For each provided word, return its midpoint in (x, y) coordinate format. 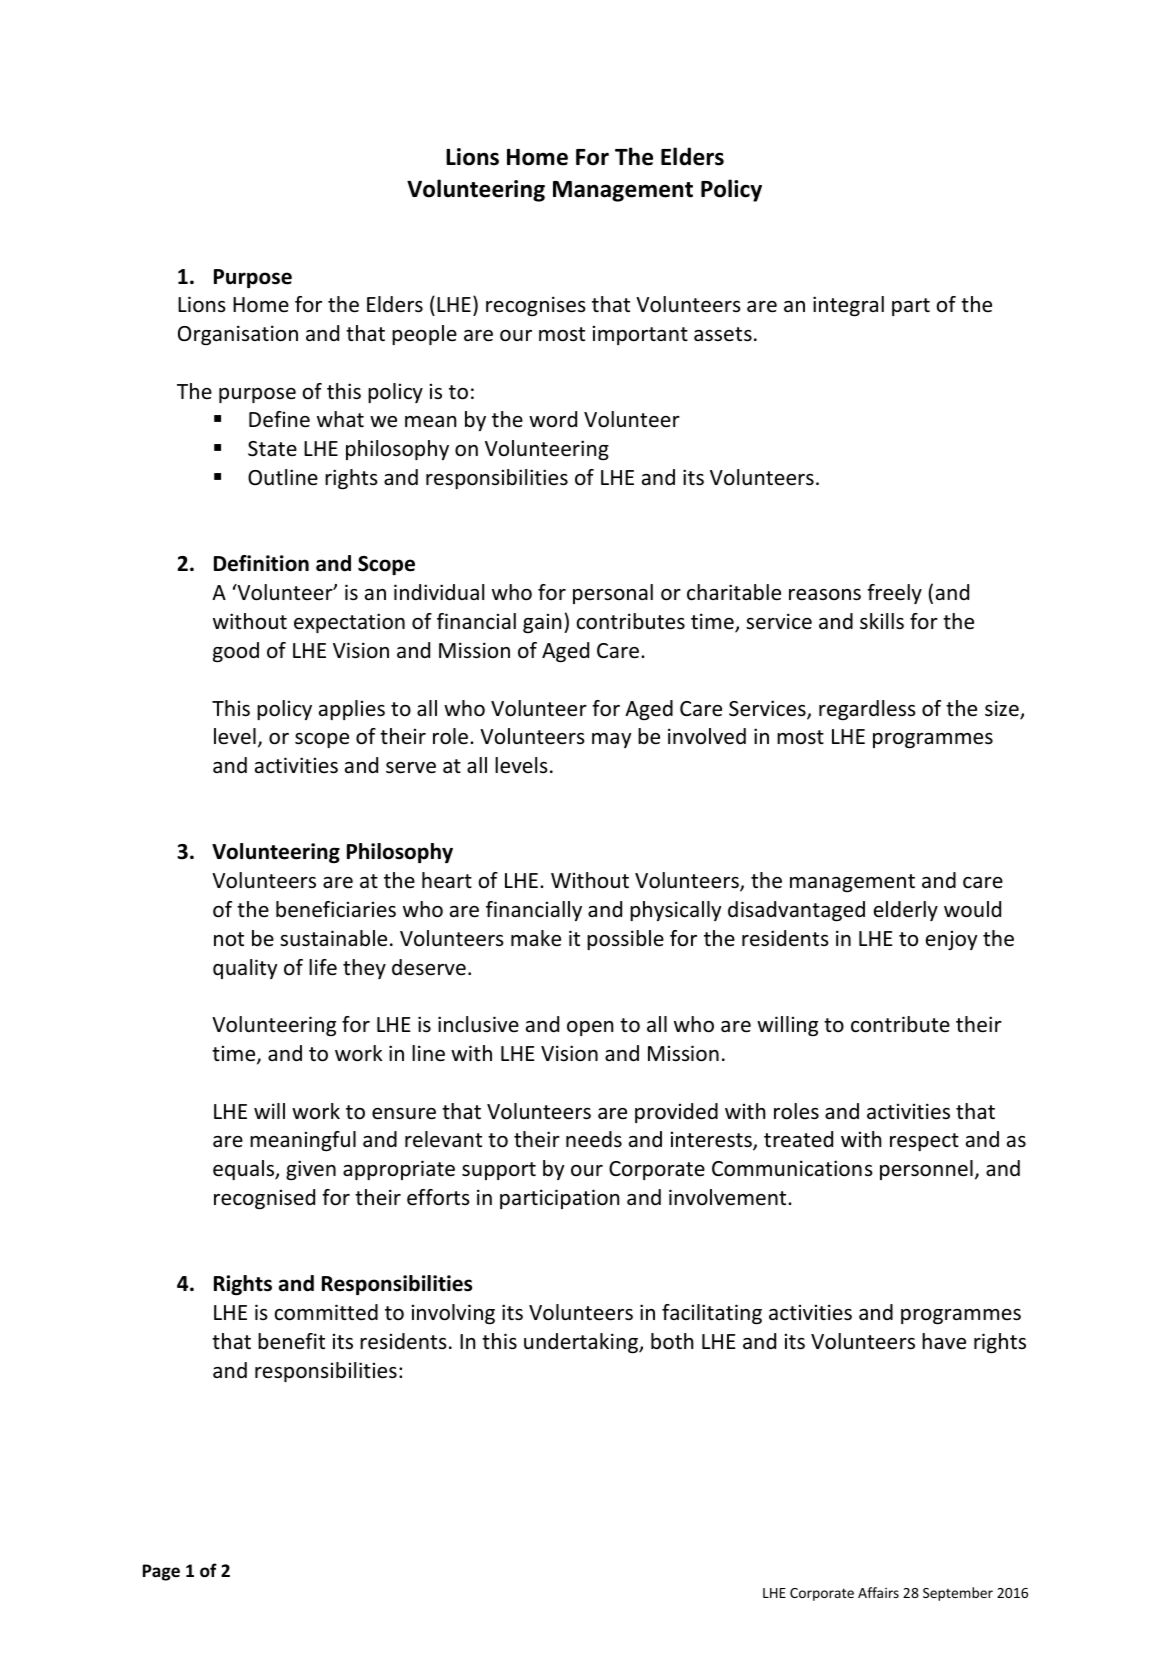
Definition (261, 563)
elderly (906, 911)
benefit (291, 1341)
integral (848, 306)
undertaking (582, 1343)
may (611, 740)
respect (924, 1142)
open (590, 1028)
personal (613, 594)
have (944, 1341)
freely (894, 594)
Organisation (238, 335)
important (640, 335)
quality (245, 969)
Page (161, 1572)
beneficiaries (336, 909)
